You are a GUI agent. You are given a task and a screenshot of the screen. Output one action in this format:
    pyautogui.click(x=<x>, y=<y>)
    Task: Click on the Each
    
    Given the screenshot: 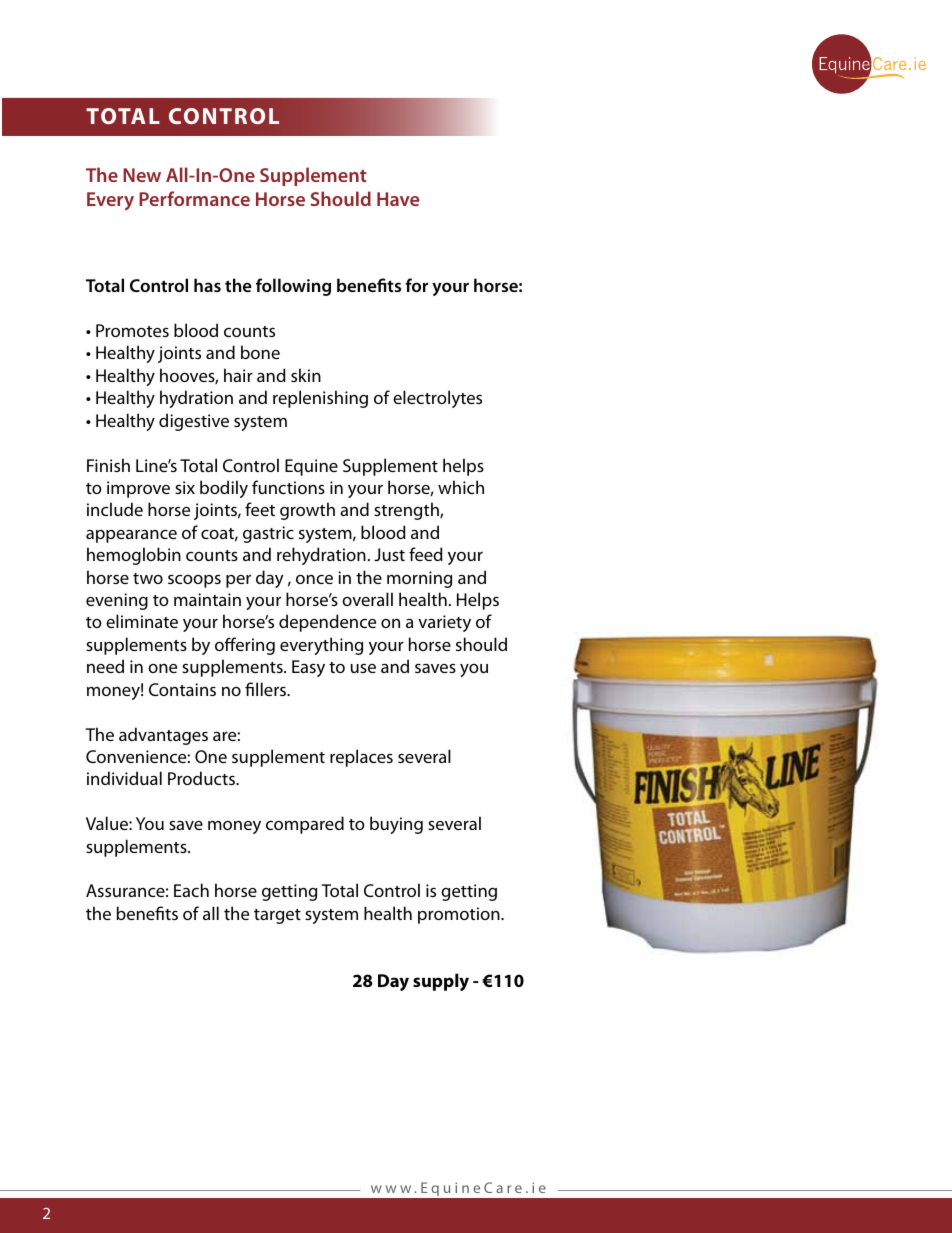 What is the action you would take?
    pyautogui.click(x=191, y=890)
